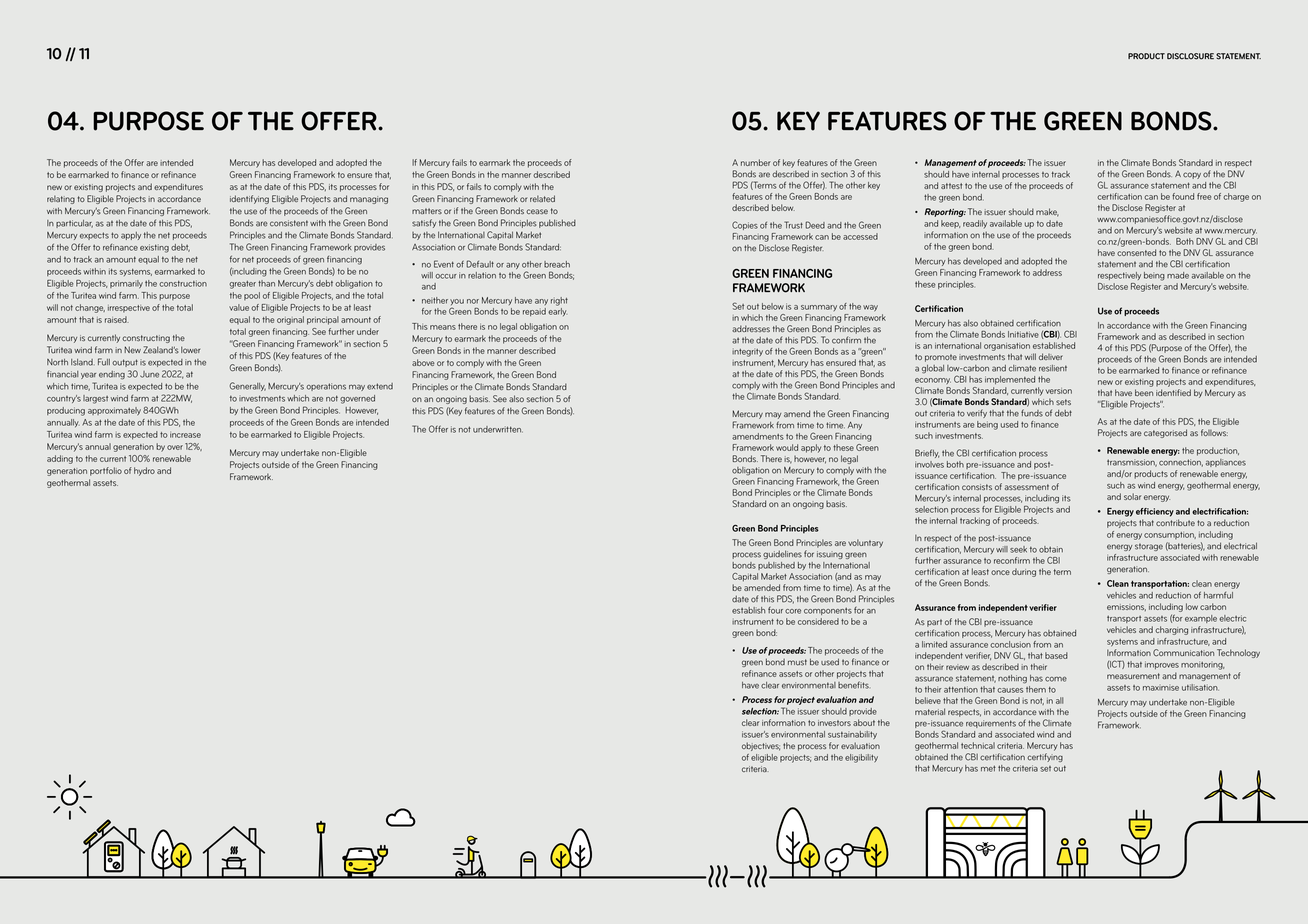  Describe the element at coordinates (782, 554) in the screenshot. I see `guidelines` at that location.
